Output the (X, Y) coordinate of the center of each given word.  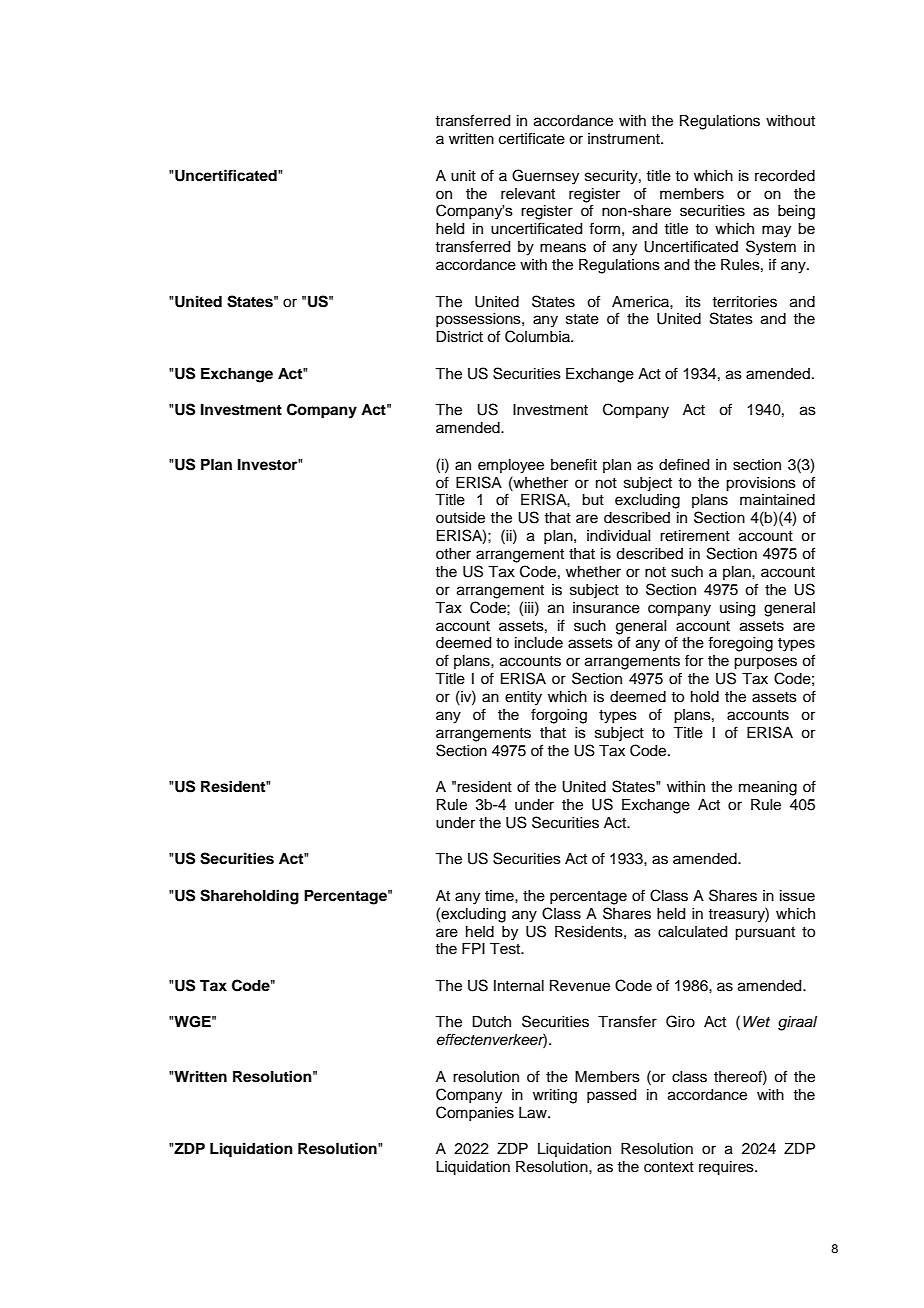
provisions (761, 484)
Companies (475, 1113)
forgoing (559, 716)
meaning (768, 788)
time (500, 896)
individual (618, 536)
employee (511, 466)
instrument (625, 139)
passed (611, 1096)
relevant (528, 194)
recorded (785, 176)
